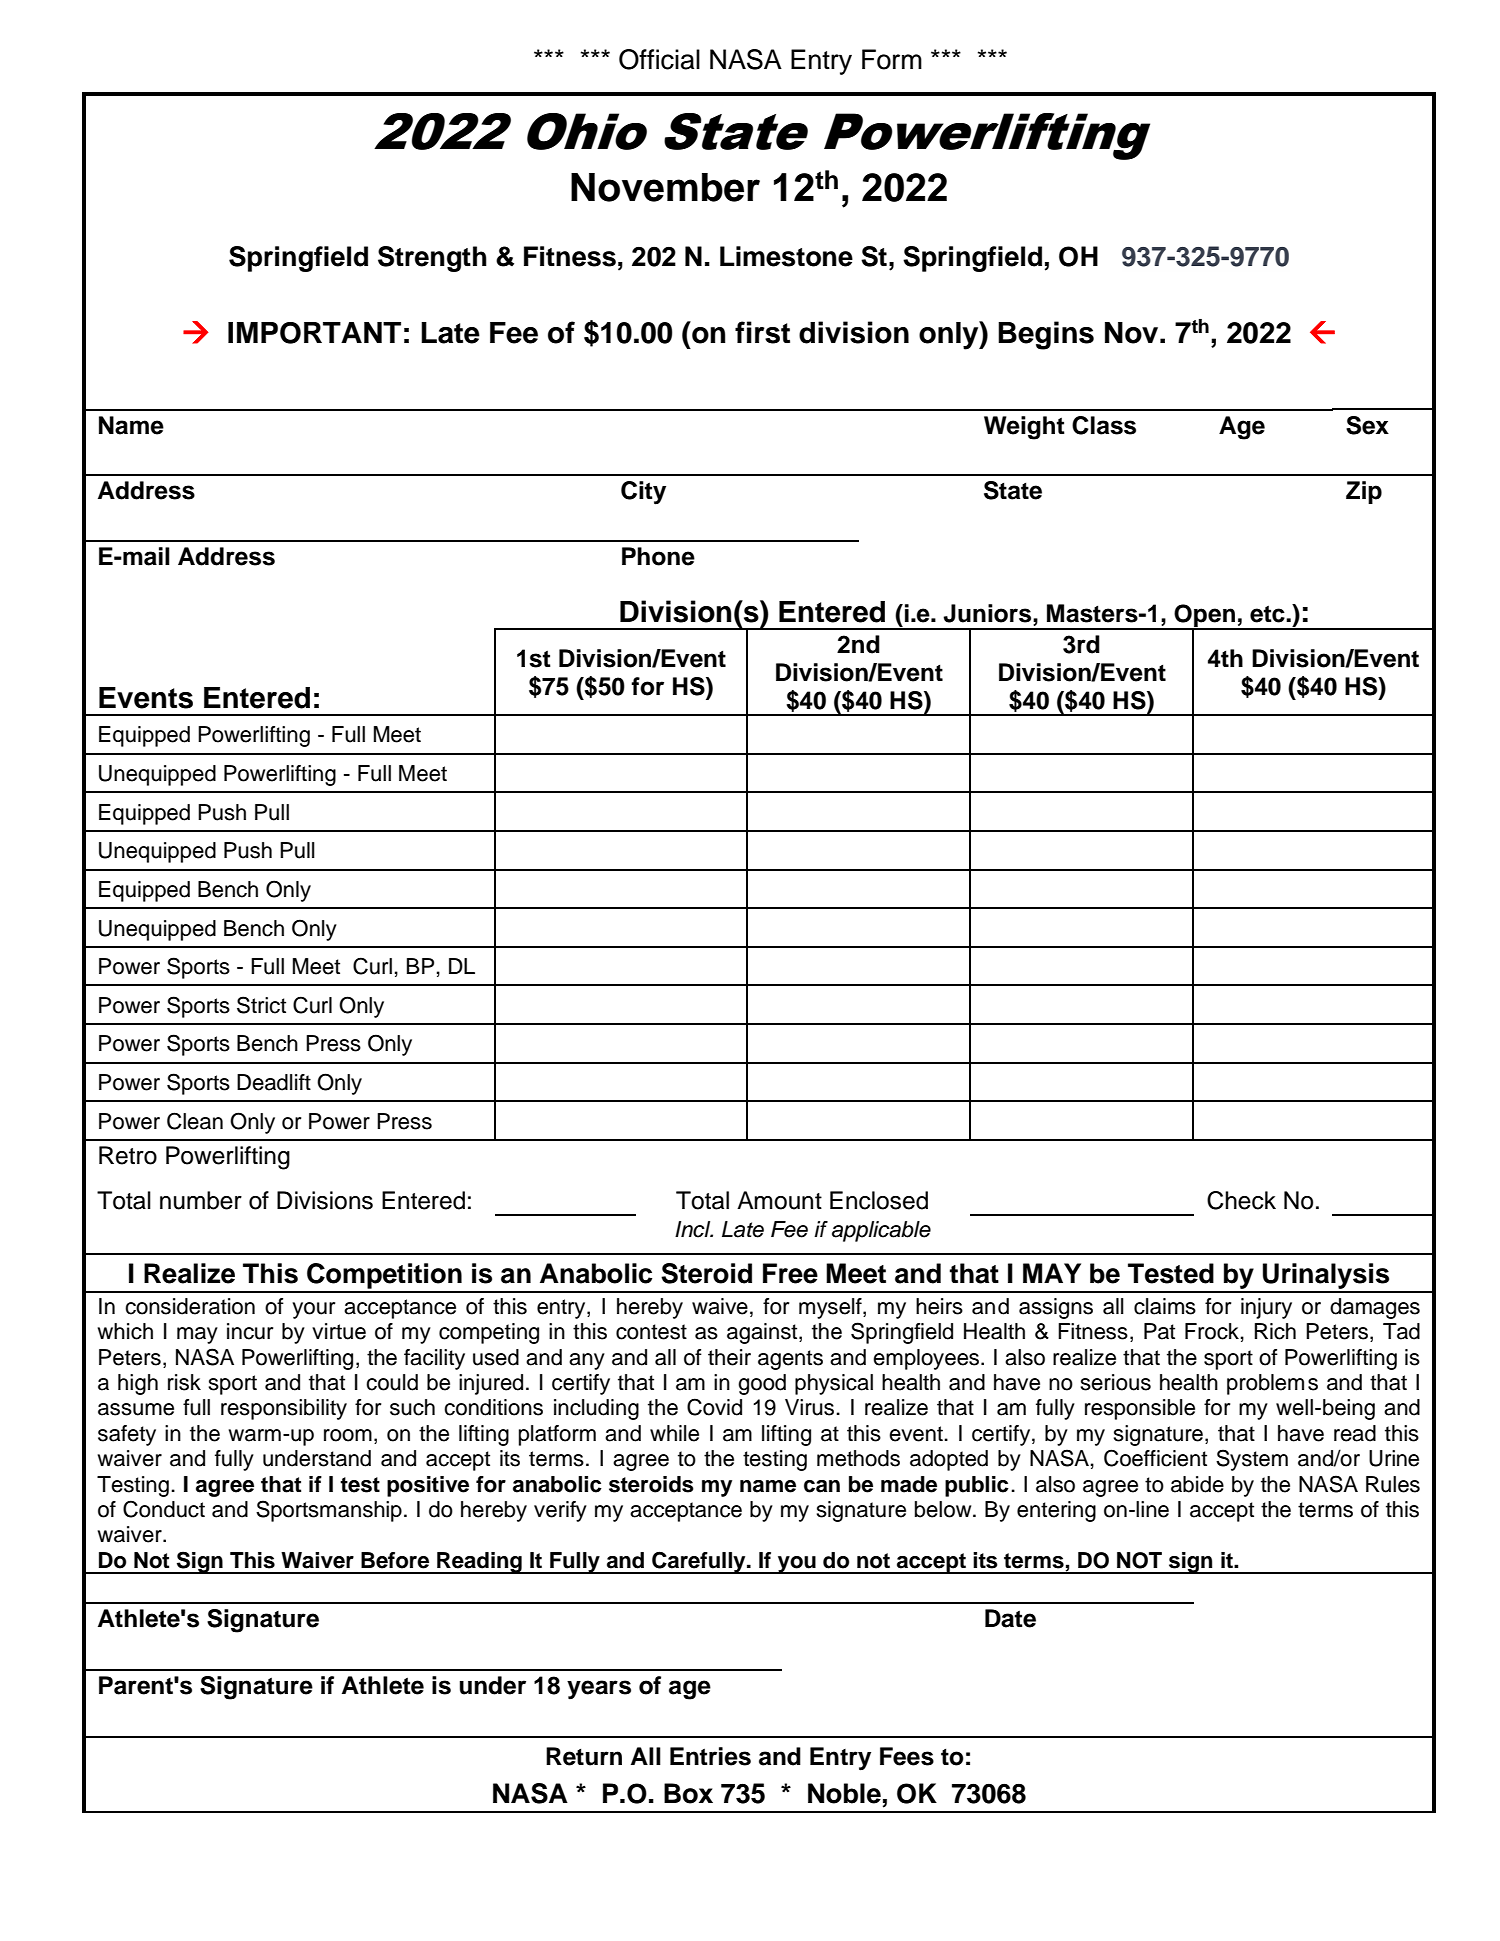 The height and width of the screenshot is (1941, 1500). What do you see at coordinates (643, 493) in the screenshot?
I see `City` at bounding box center [643, 493].
